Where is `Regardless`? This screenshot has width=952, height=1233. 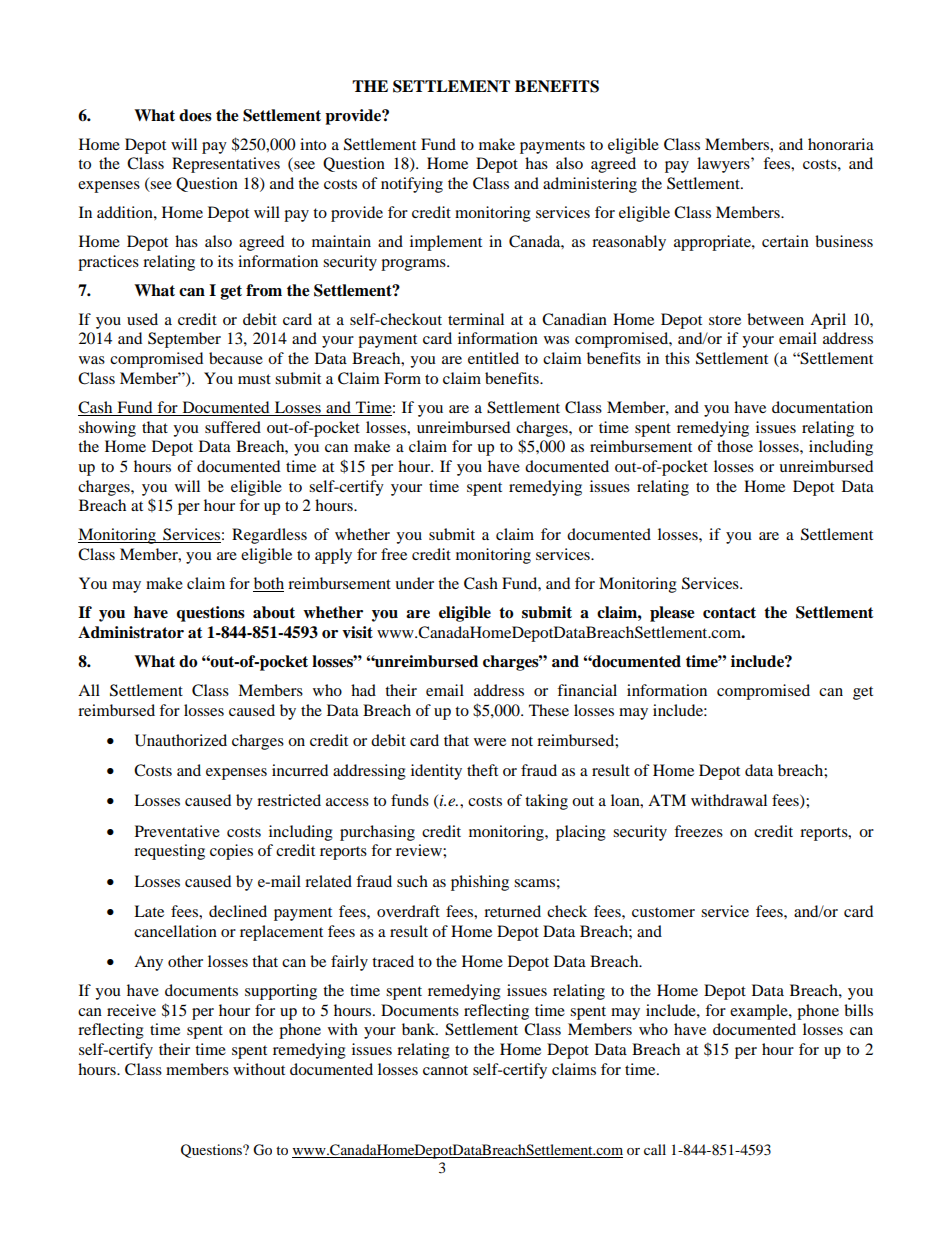 Regardless is located at coordinates (269, 536).
